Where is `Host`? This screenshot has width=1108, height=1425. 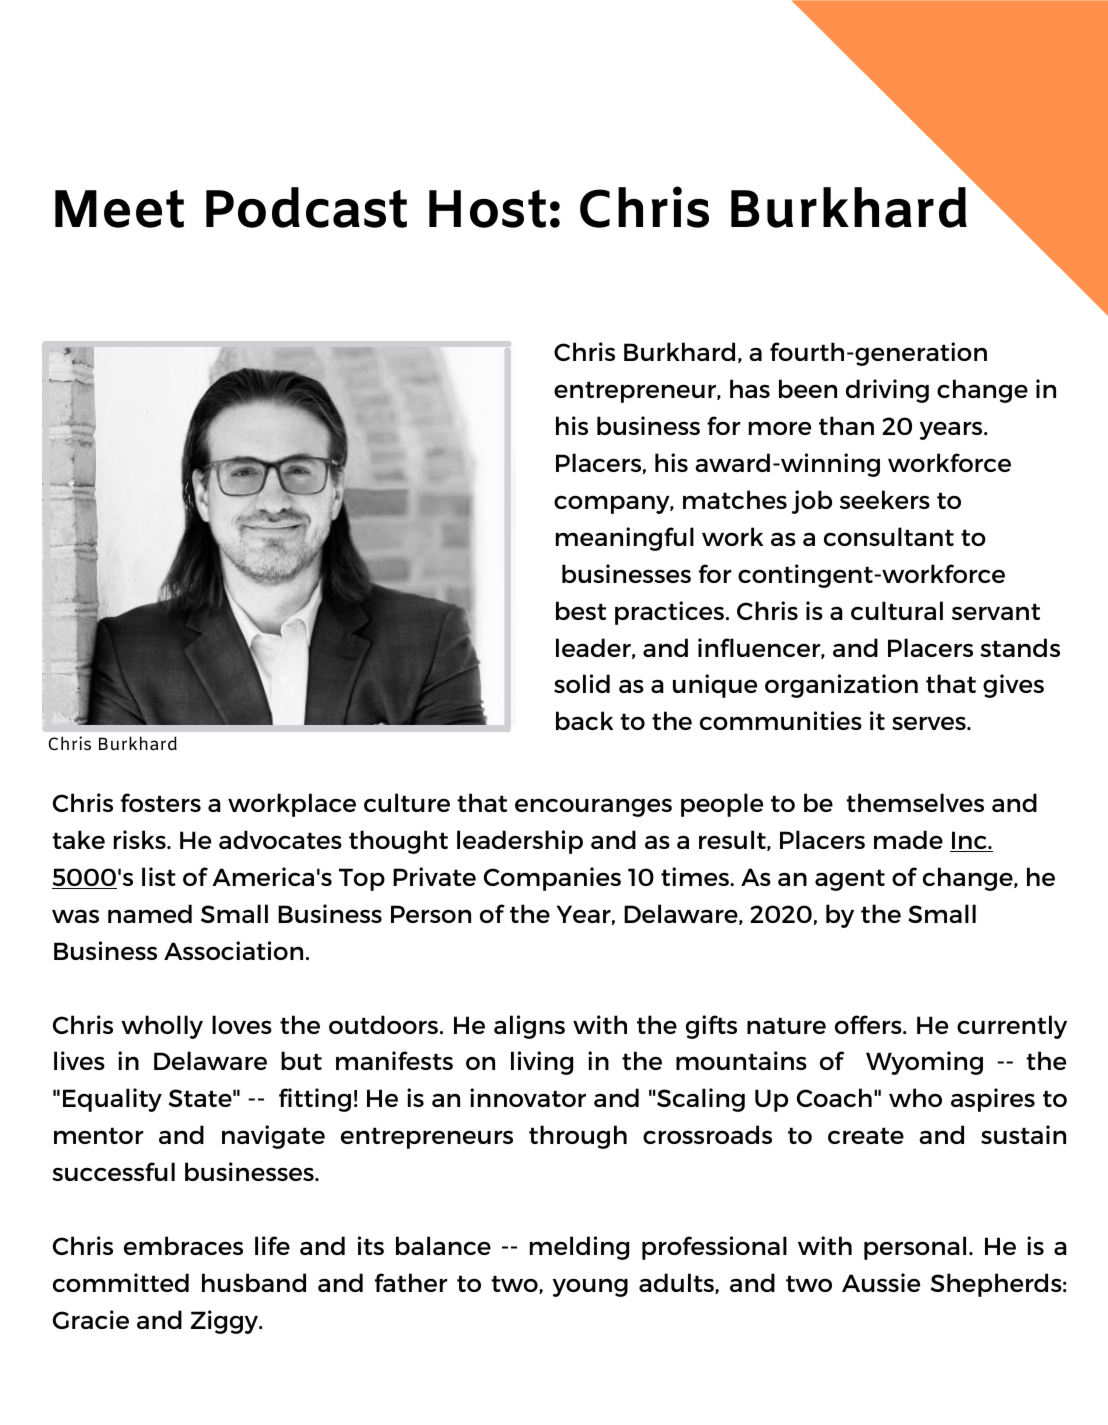 Host is located at coordinates (487, 209).
